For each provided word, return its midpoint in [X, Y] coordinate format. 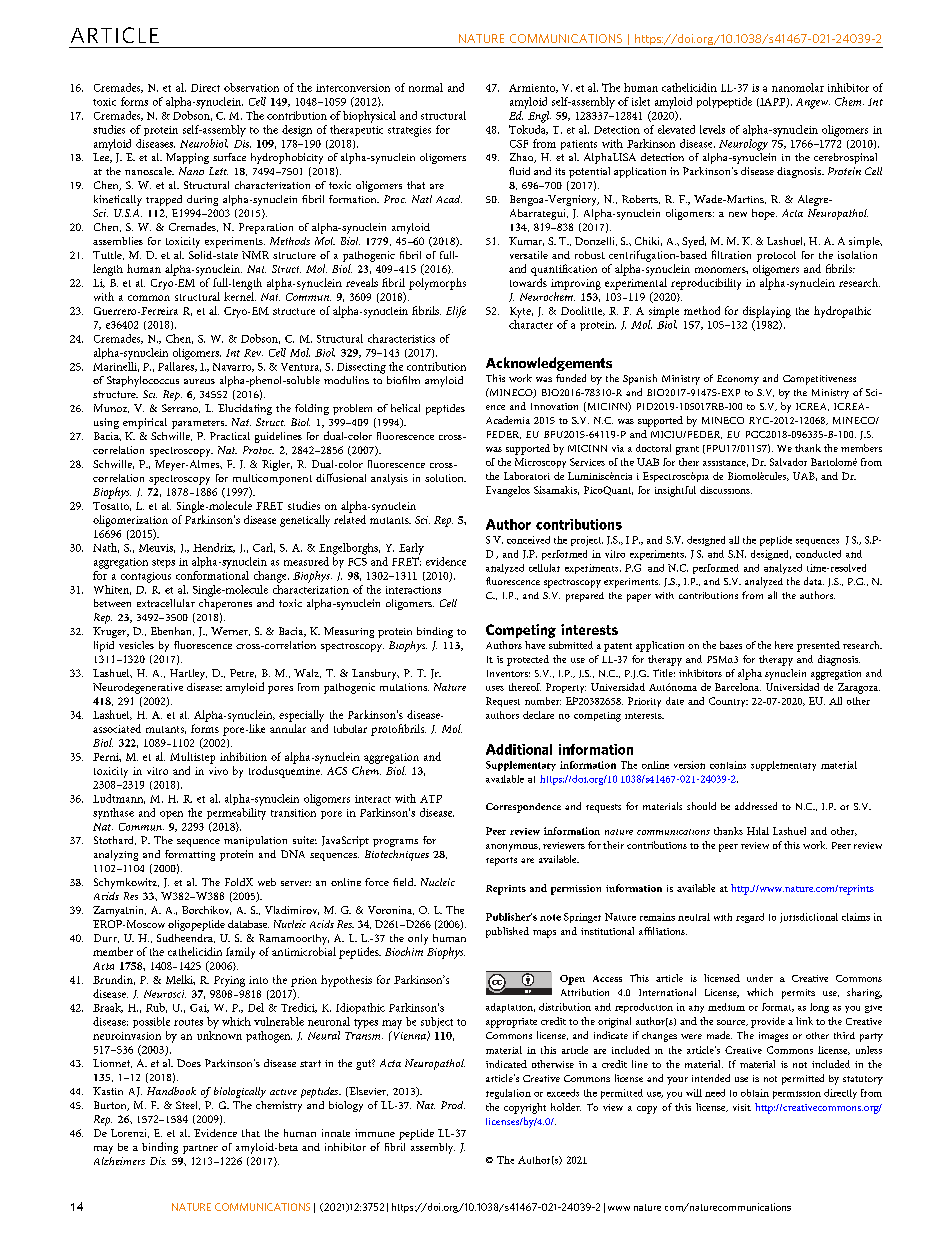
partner [200, 1149]
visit [742, 1107]
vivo [218, 771]
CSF [519, 144]
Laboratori [527, 476]
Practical [230, 436]
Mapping [187, 158]
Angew [813, 103]
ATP [431, 799]
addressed [756, 806]
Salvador [788, 462]
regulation [508, 1094]
